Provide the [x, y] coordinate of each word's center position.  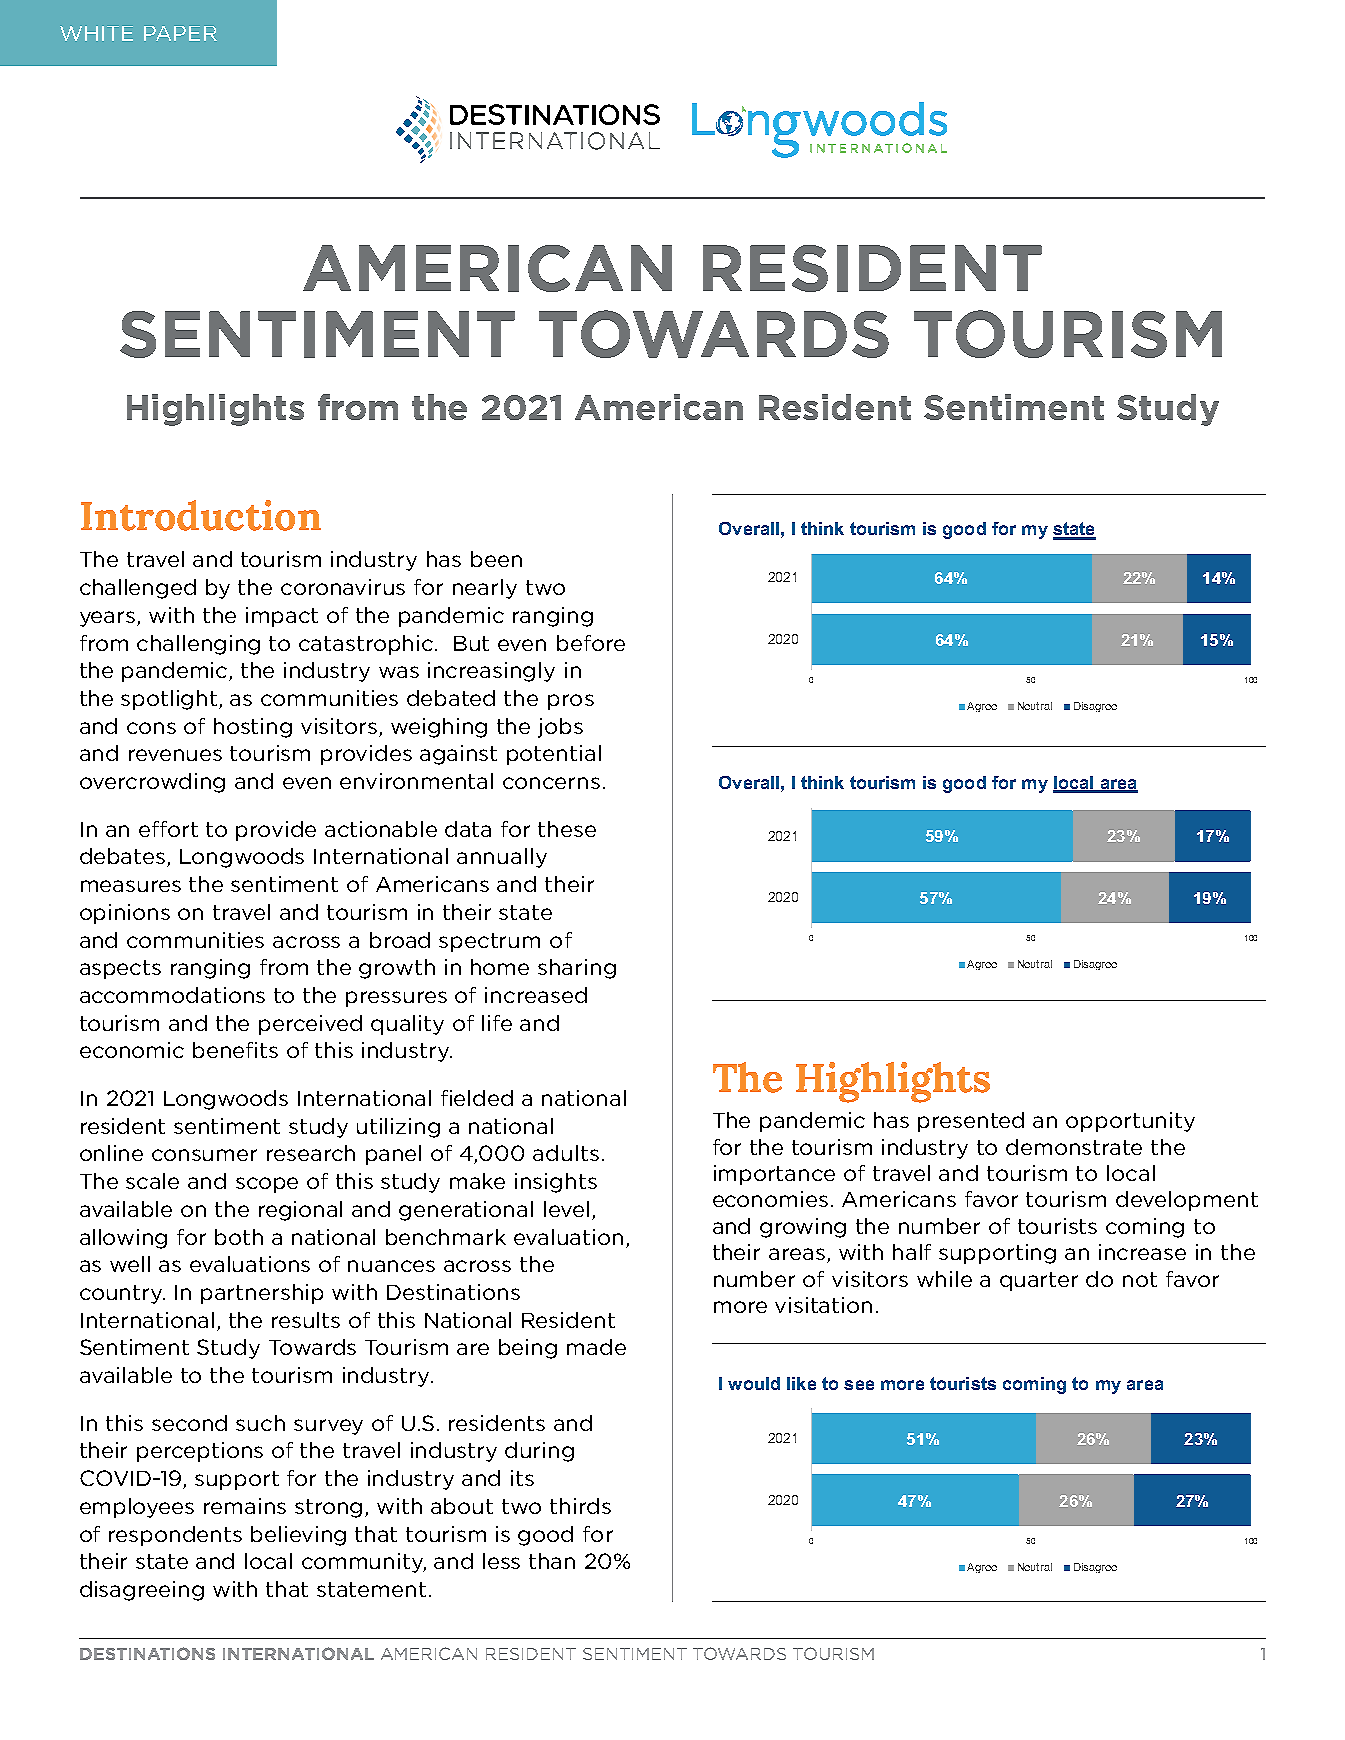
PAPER [180, 33]
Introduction [201, 515]
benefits [235, 1050]
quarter [1039, 1281]
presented [971, 1122]
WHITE [96, 33]
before [591, 643]
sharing [577, 969]
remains [245, 1506]
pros [571, 702]
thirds [580, 1506]
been [496, 559]
